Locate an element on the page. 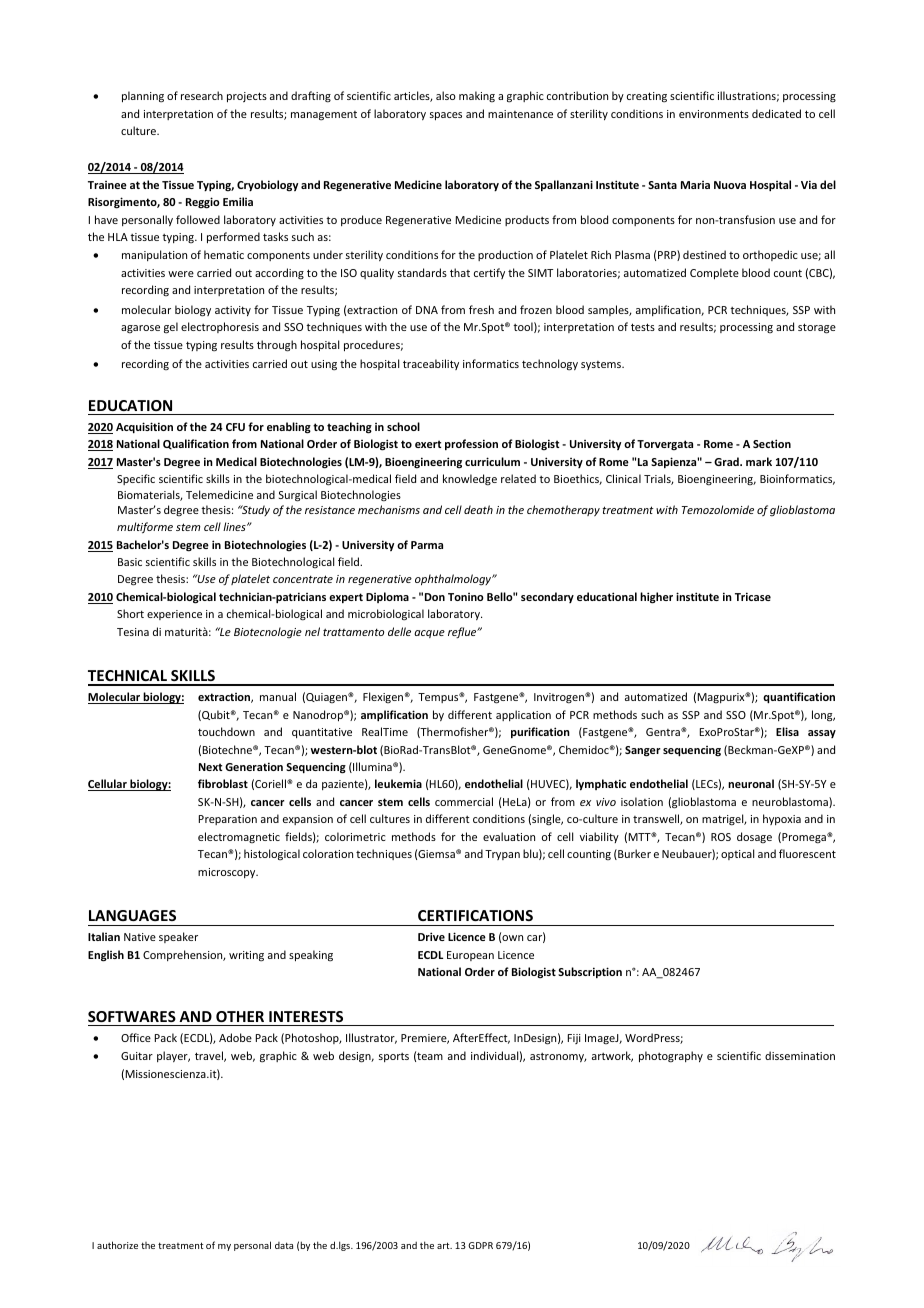 The width and height of the document is (924, 1308). GDPR is located at coordinates (480, 1245).
